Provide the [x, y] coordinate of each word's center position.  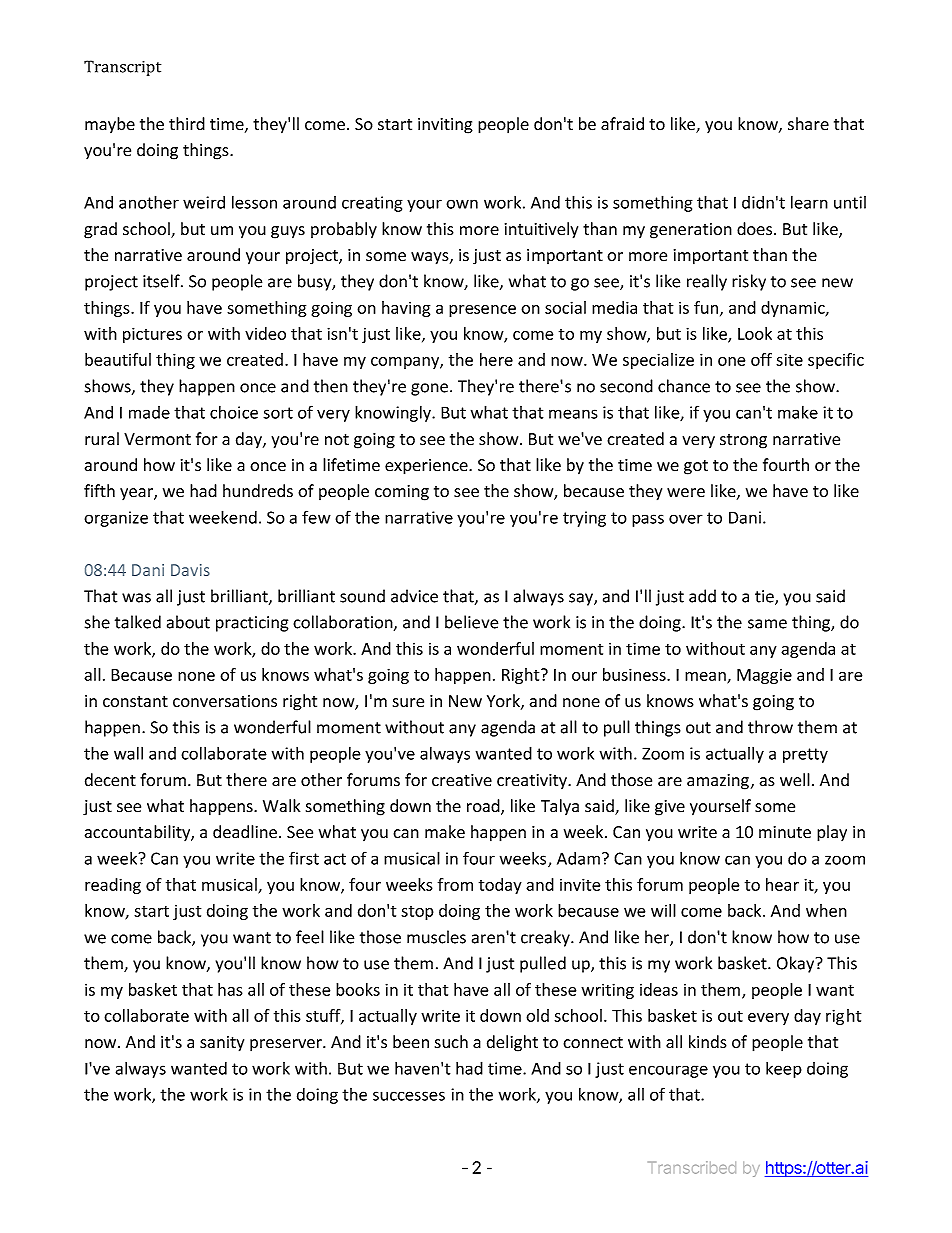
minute [785, 832]
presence [482, 311]
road [484, 807]
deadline [246, 832]
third [187, 123]
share [808, 124]
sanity [222, 1044]
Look [755, 333]
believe [471, 622]
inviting [445, 126]
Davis [190, 570]
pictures [152, 335]
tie [765, 597]
